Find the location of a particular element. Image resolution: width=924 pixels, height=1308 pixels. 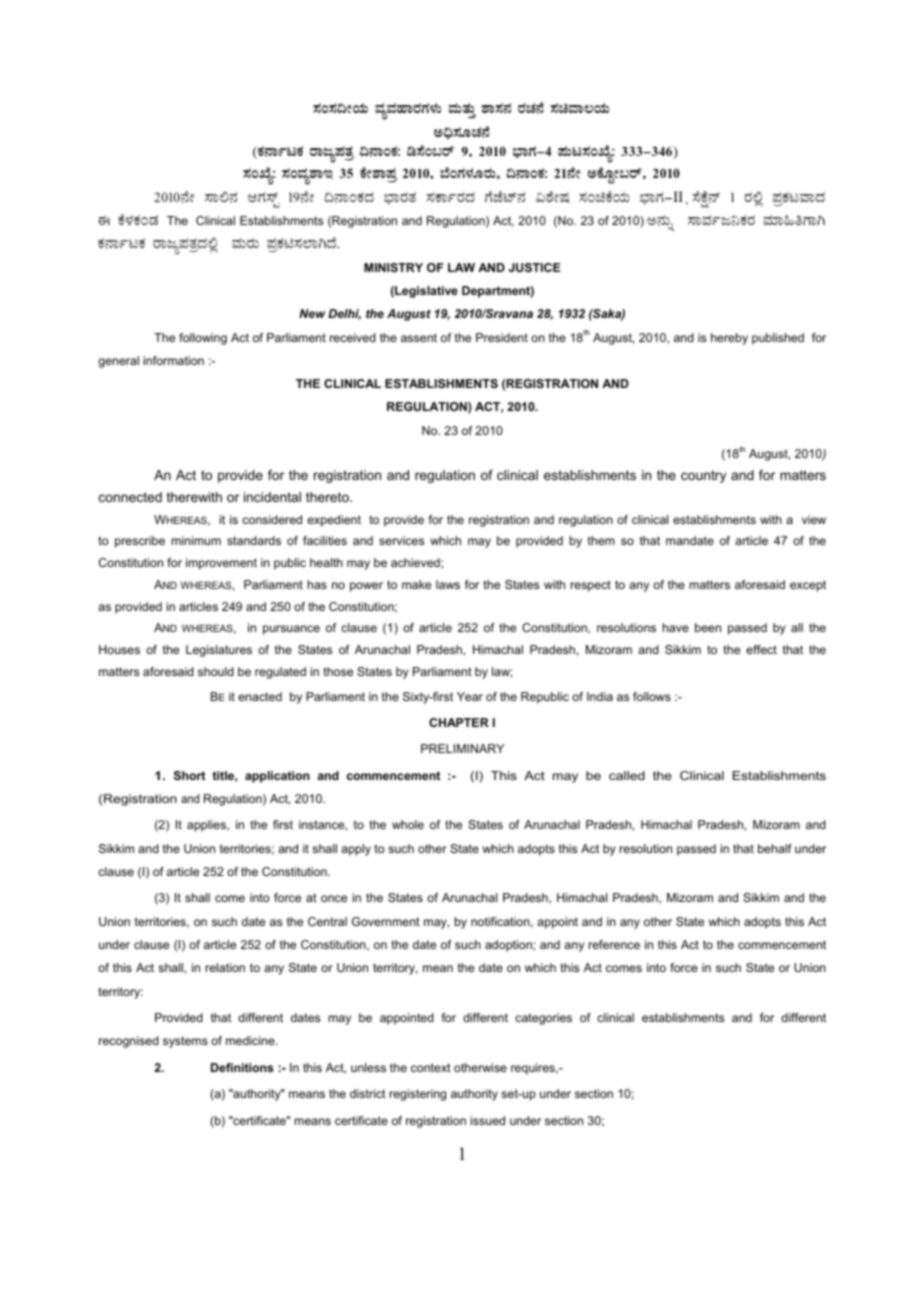

incidental is located at coordinates (272, 497).
